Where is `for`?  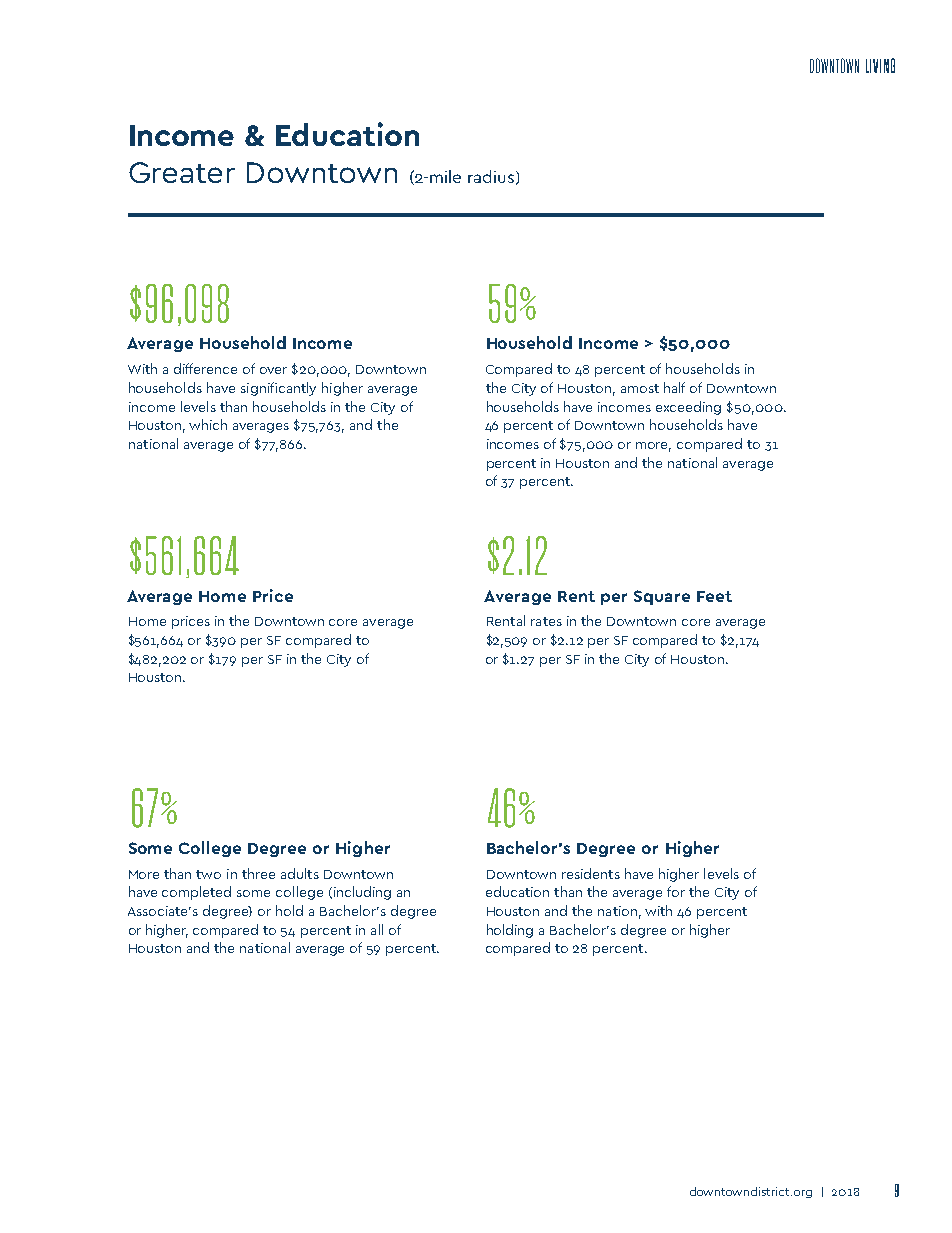
for is located at coordinates (676, 891).
